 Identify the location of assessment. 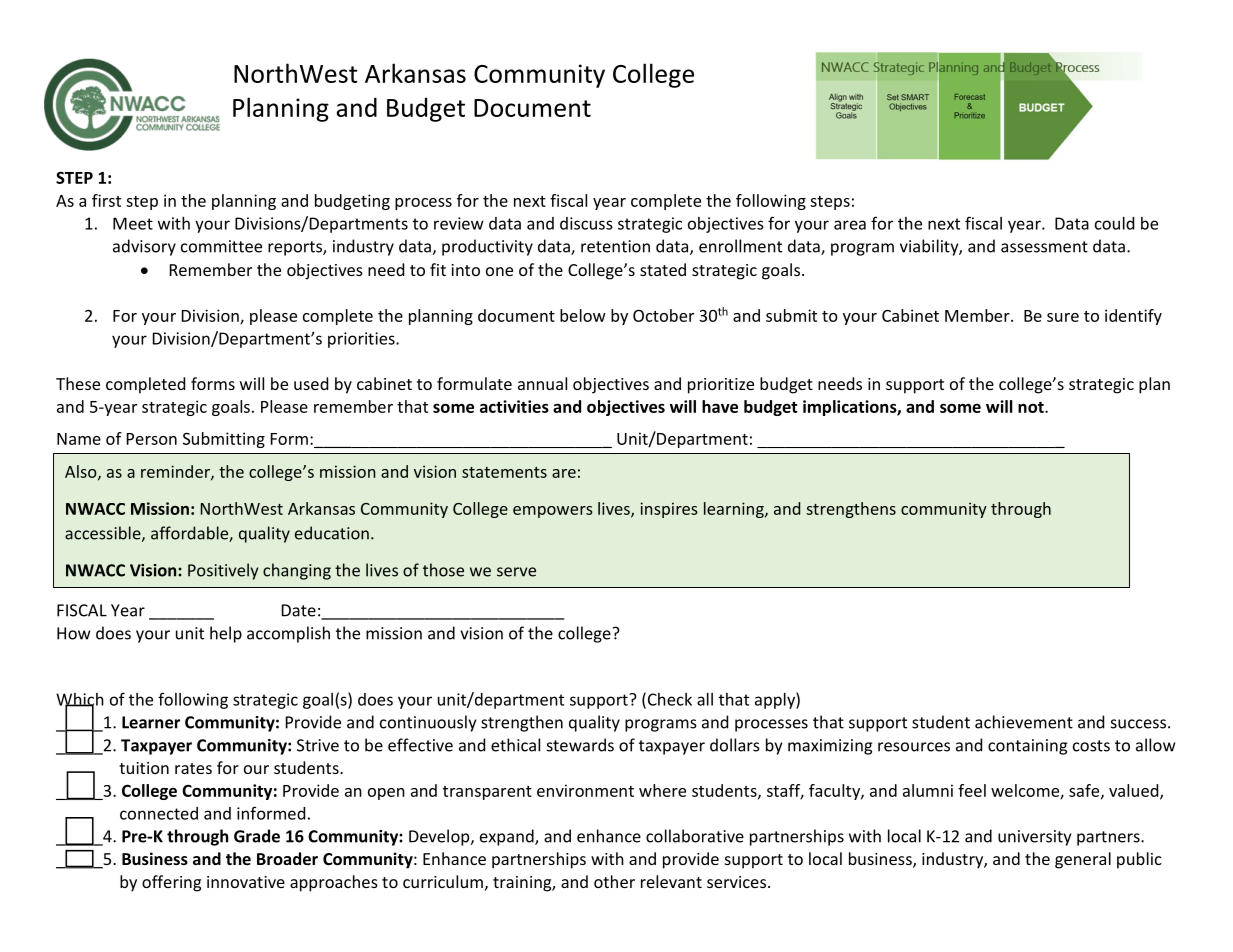
(1044, 247).
